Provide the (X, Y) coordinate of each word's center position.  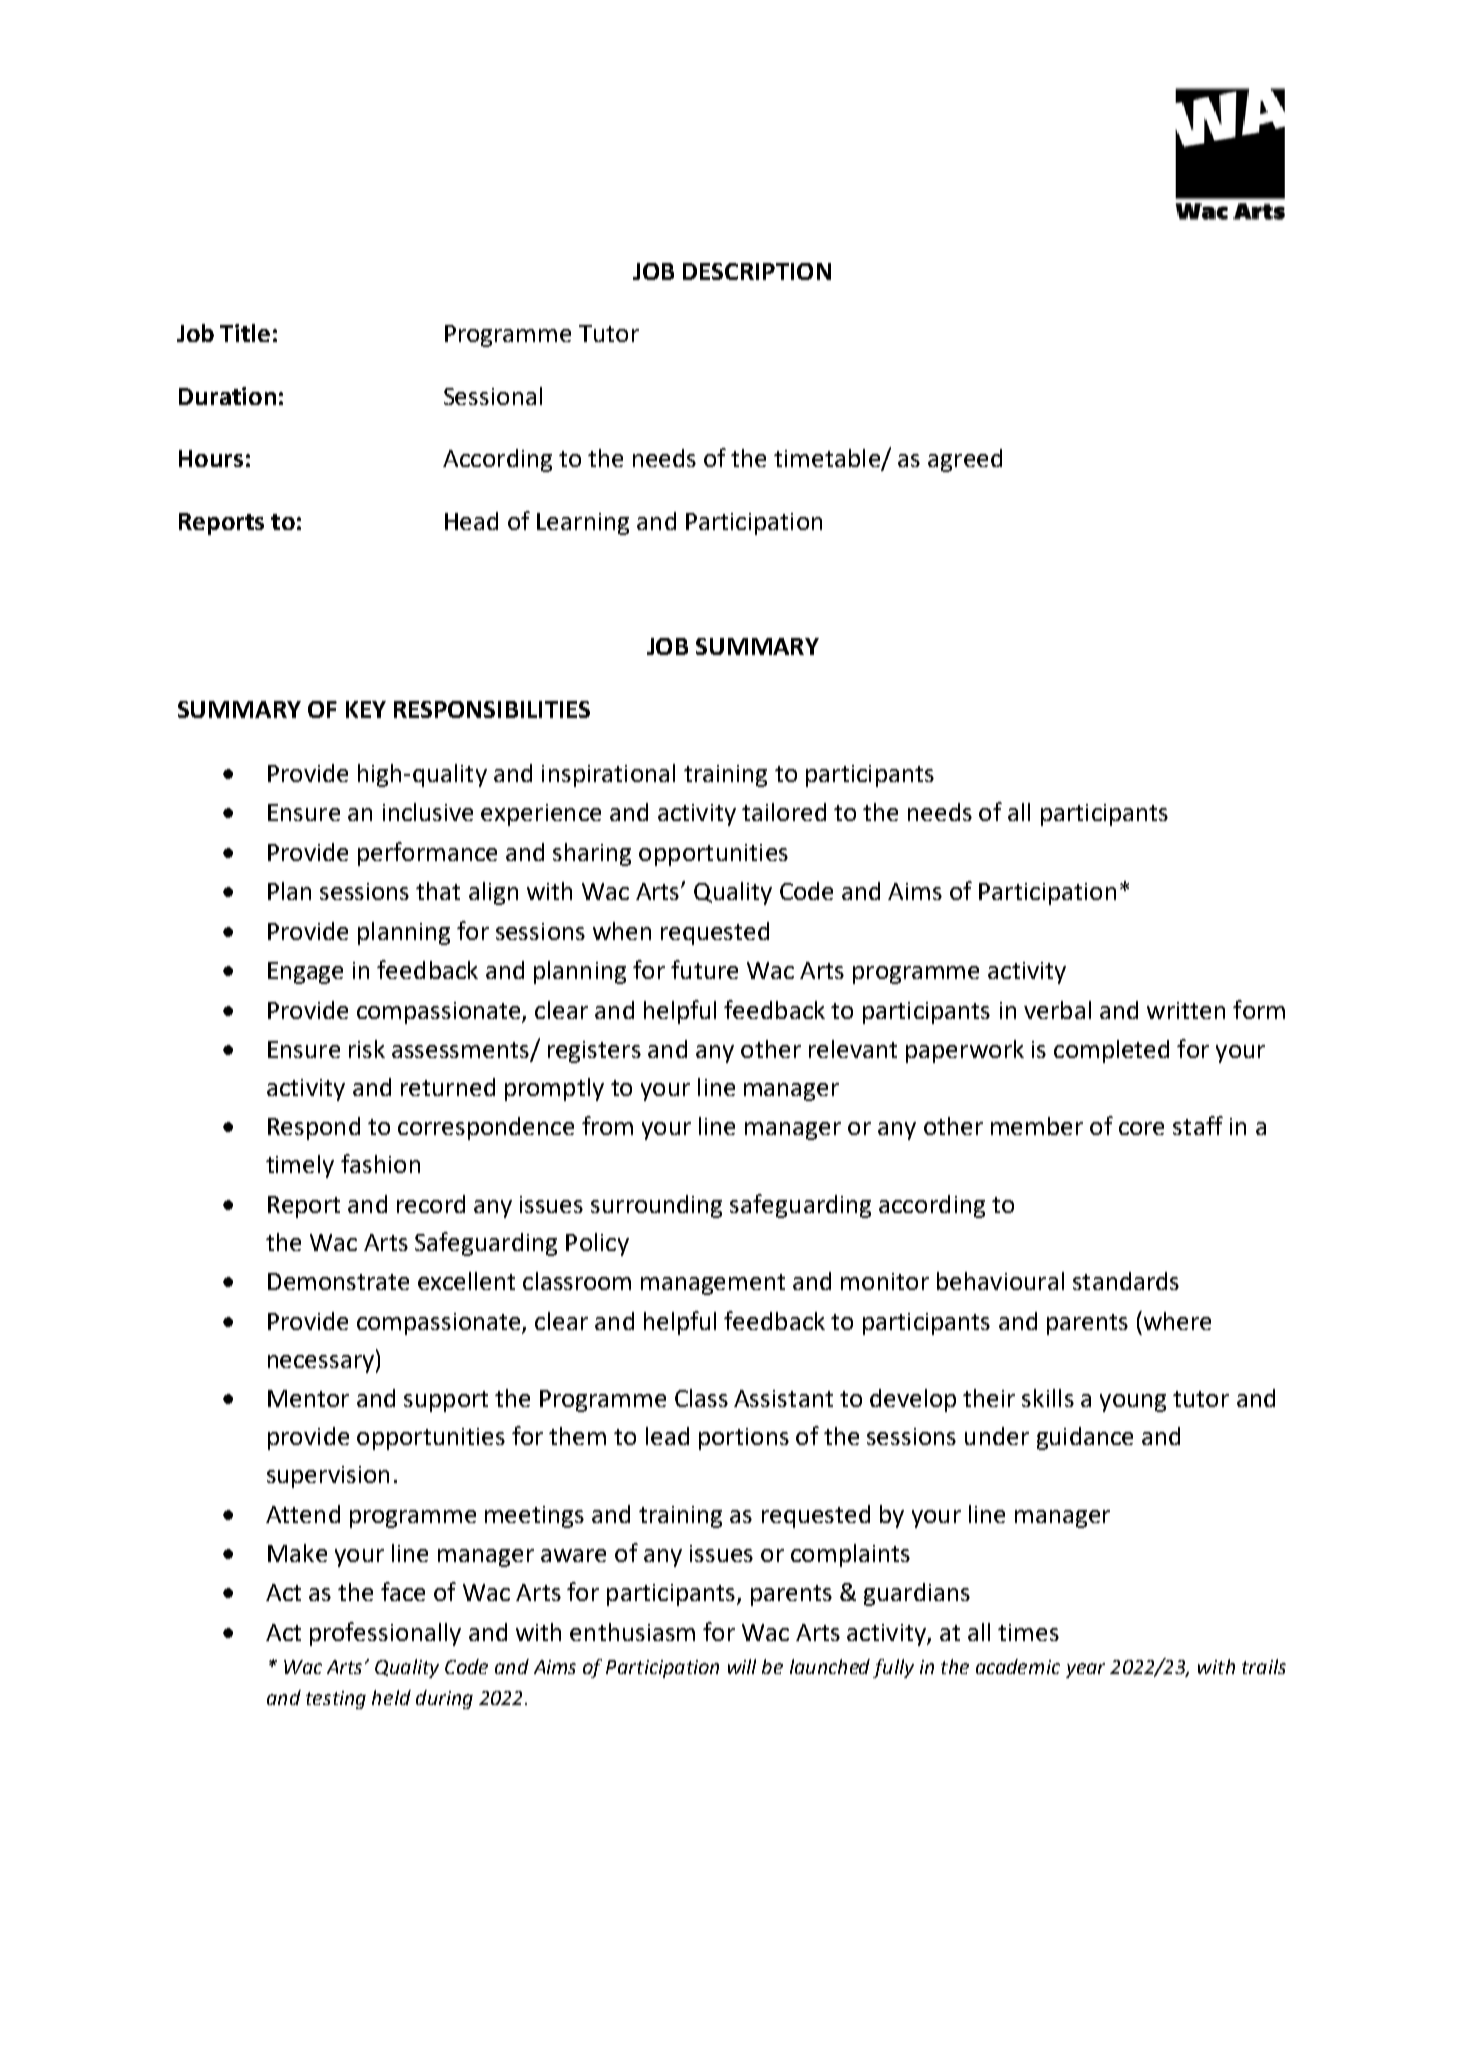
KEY (366, 709)
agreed (965, 460)
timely (300, 1166)
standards (1126, 1281)
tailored (784, 812)
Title (245, 333)
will (742, 1666)
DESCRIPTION (757, 271)
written (1186, 1010)
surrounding (656, 1206)
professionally (385, 1634)
